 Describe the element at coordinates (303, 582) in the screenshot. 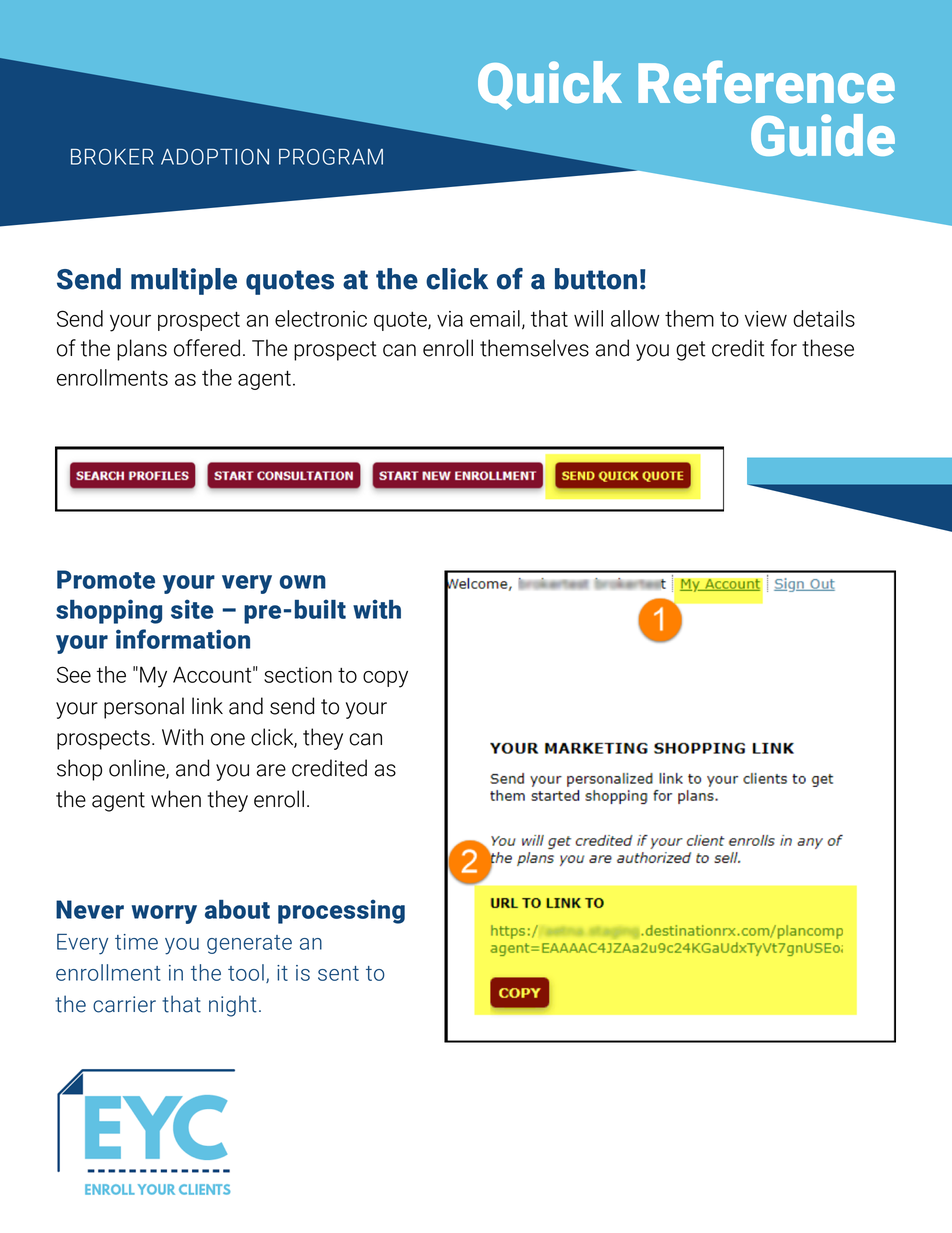

I see `own` at that location.
